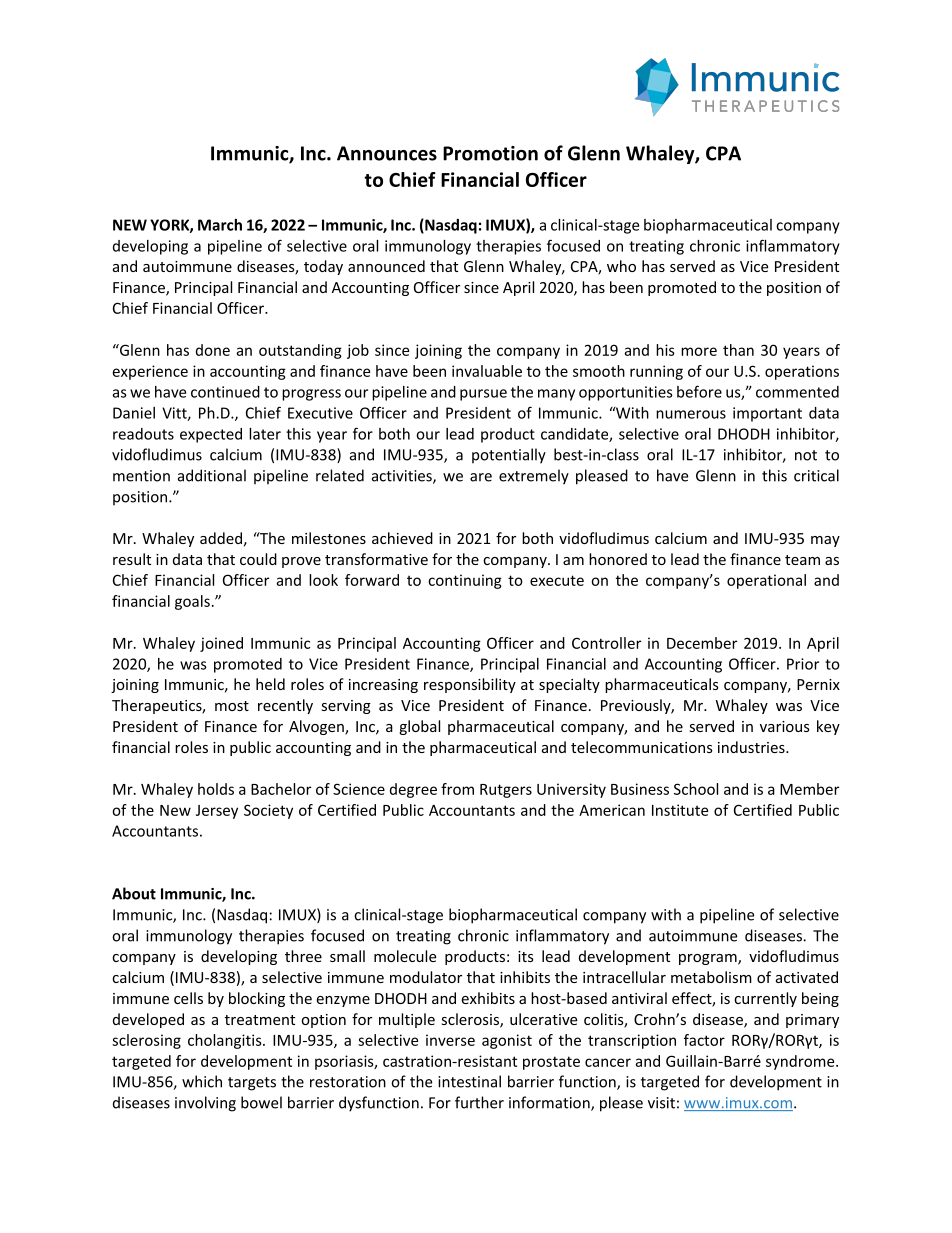  Describe the element at coordinates (621, 266) in the page. I see `who` at that location.
